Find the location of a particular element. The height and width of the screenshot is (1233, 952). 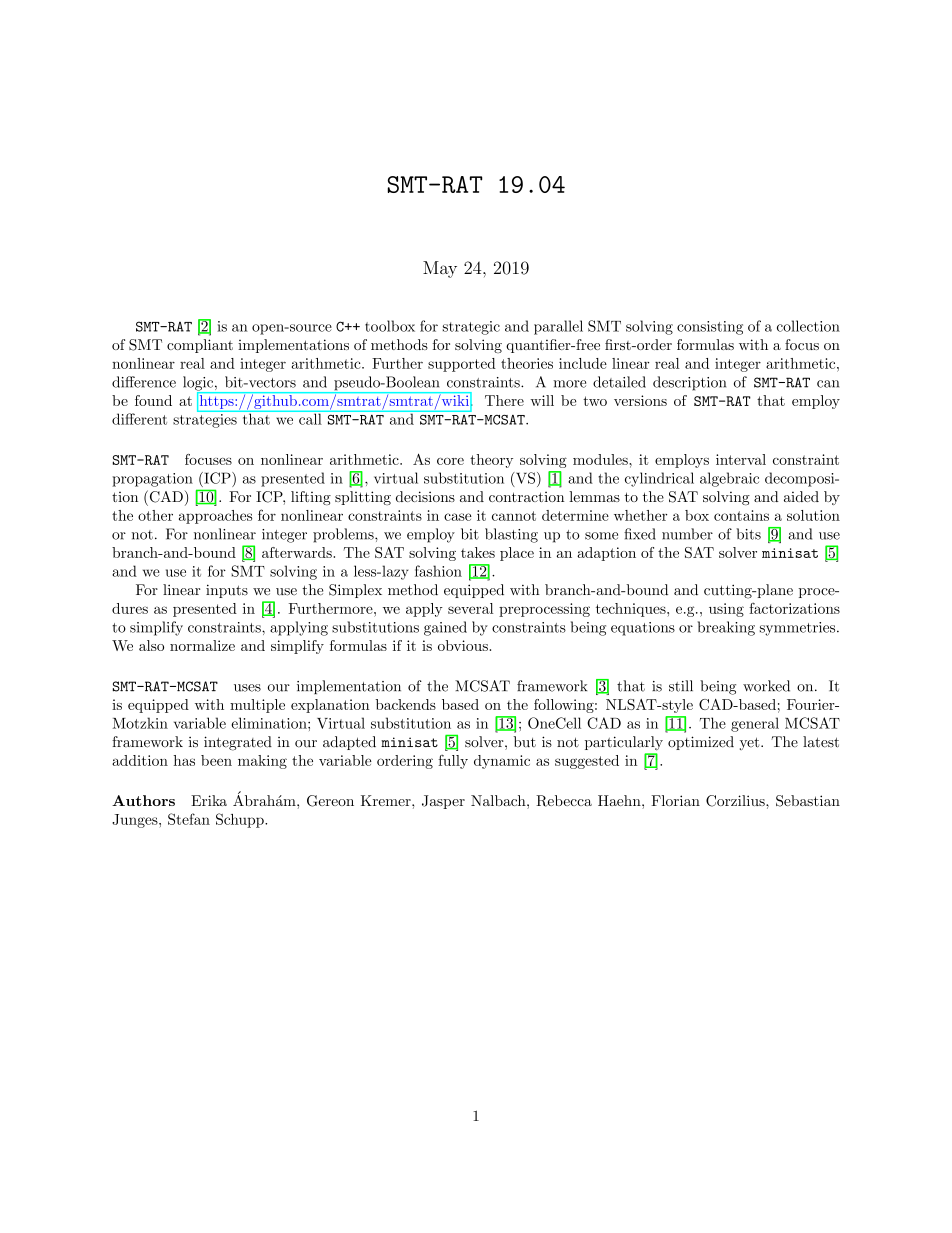

takes is located at coordinates (478, 552).
